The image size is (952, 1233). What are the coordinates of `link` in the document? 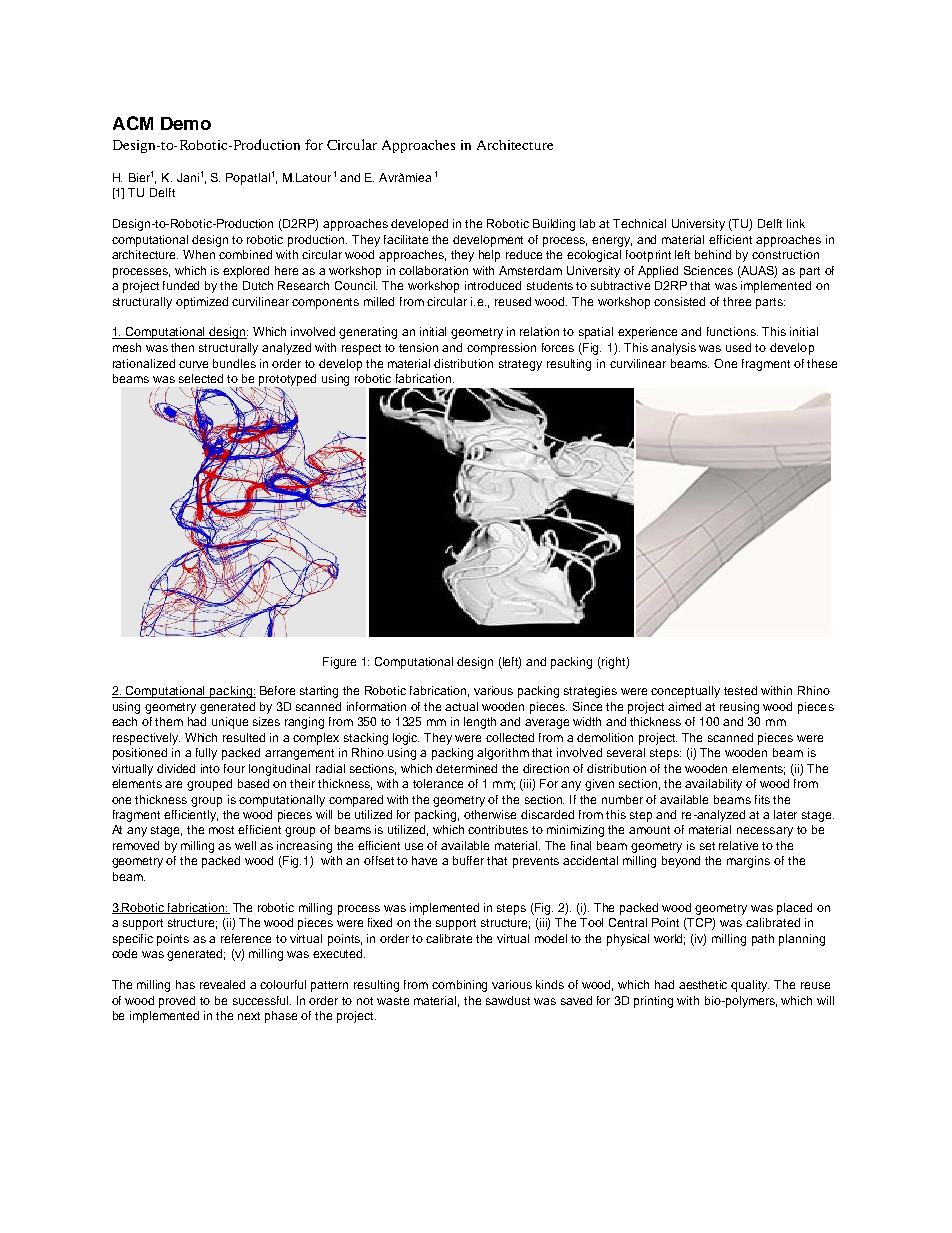 It's located at (796, 223).
